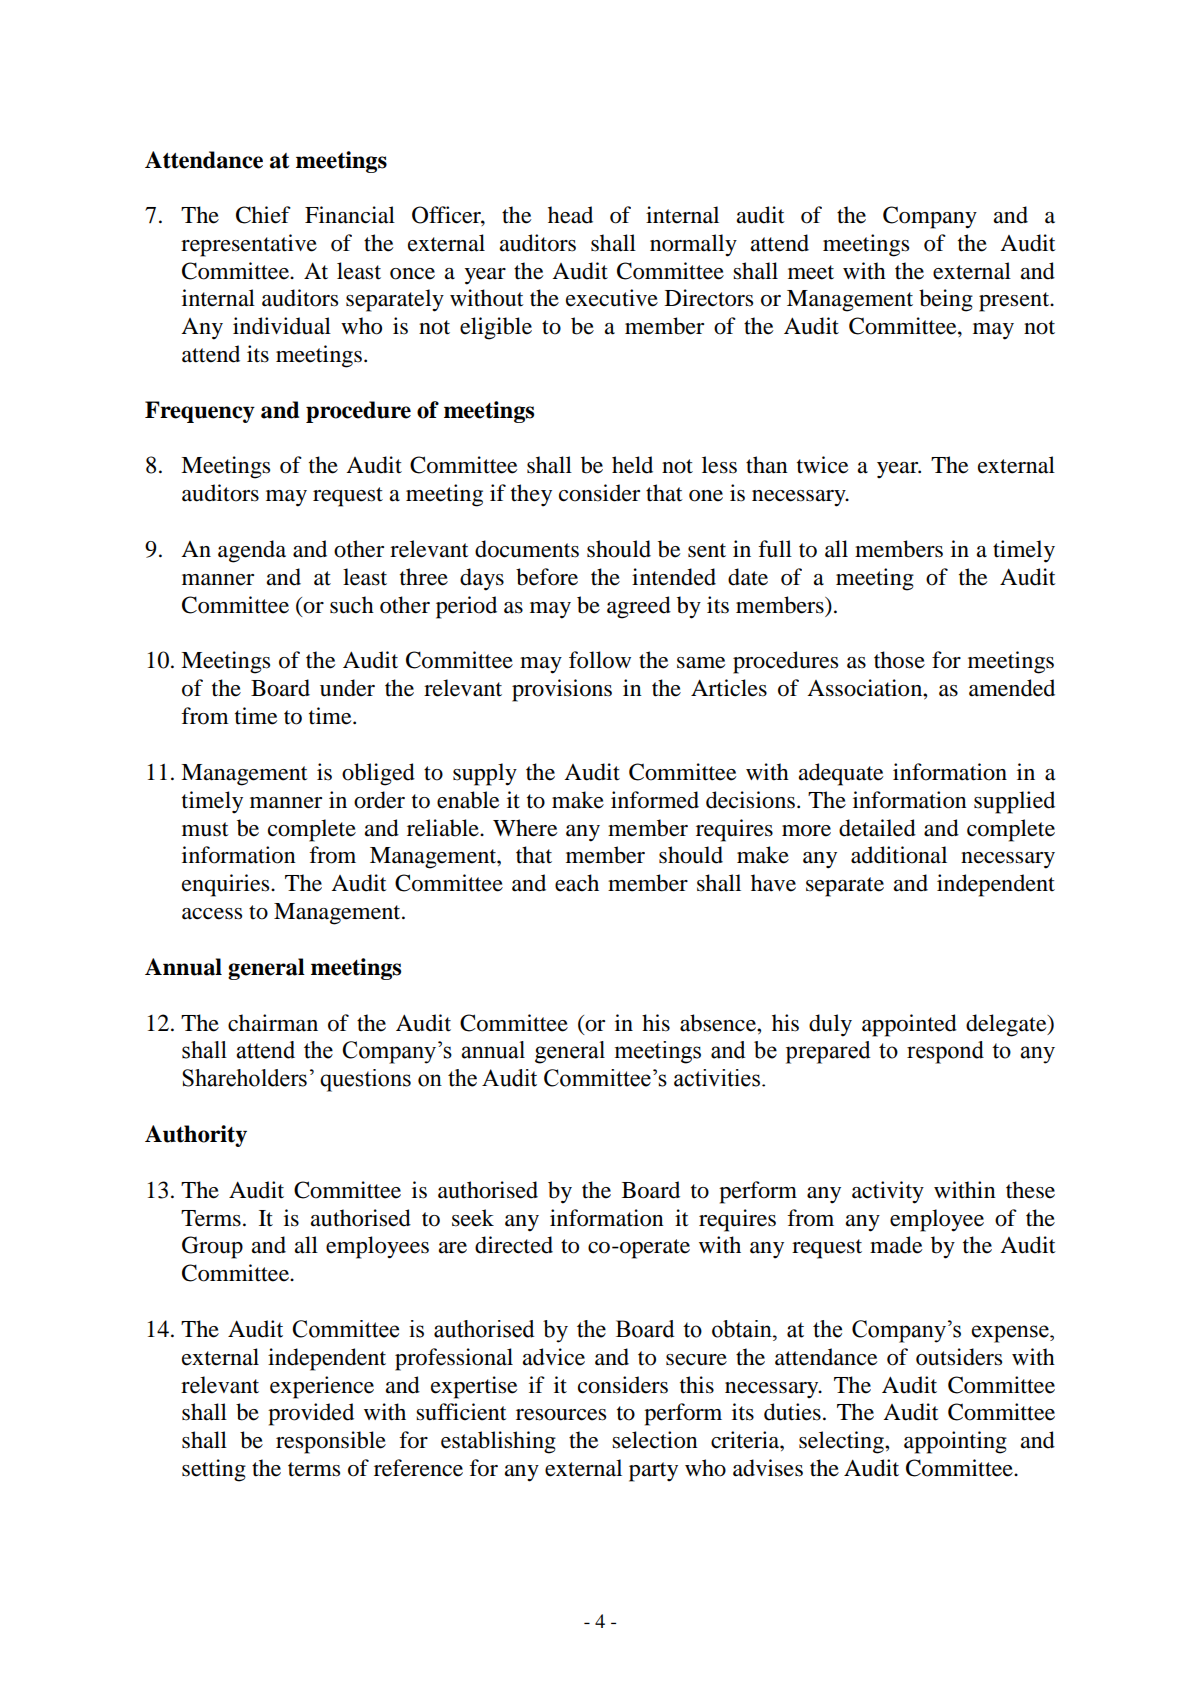  Describe the element at coordinates (252, 551) in the page. I see `agenda` at that location.
